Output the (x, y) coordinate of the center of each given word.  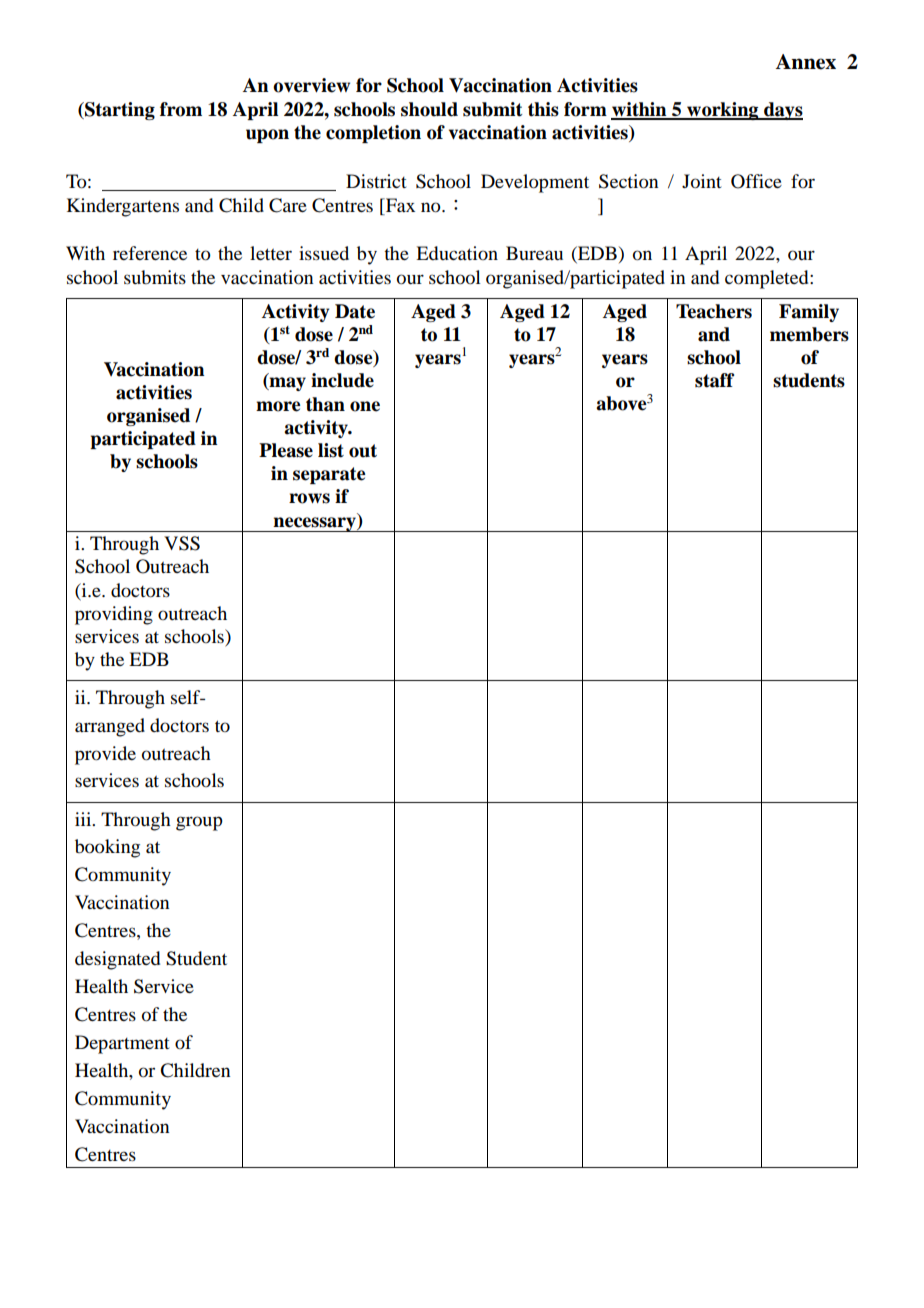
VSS (182, 543)
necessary (315, 524)
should (429, 109)
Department (122, 1044)
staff (714, 380)
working (723, 111)
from (181, 109)
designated (117, 960)
